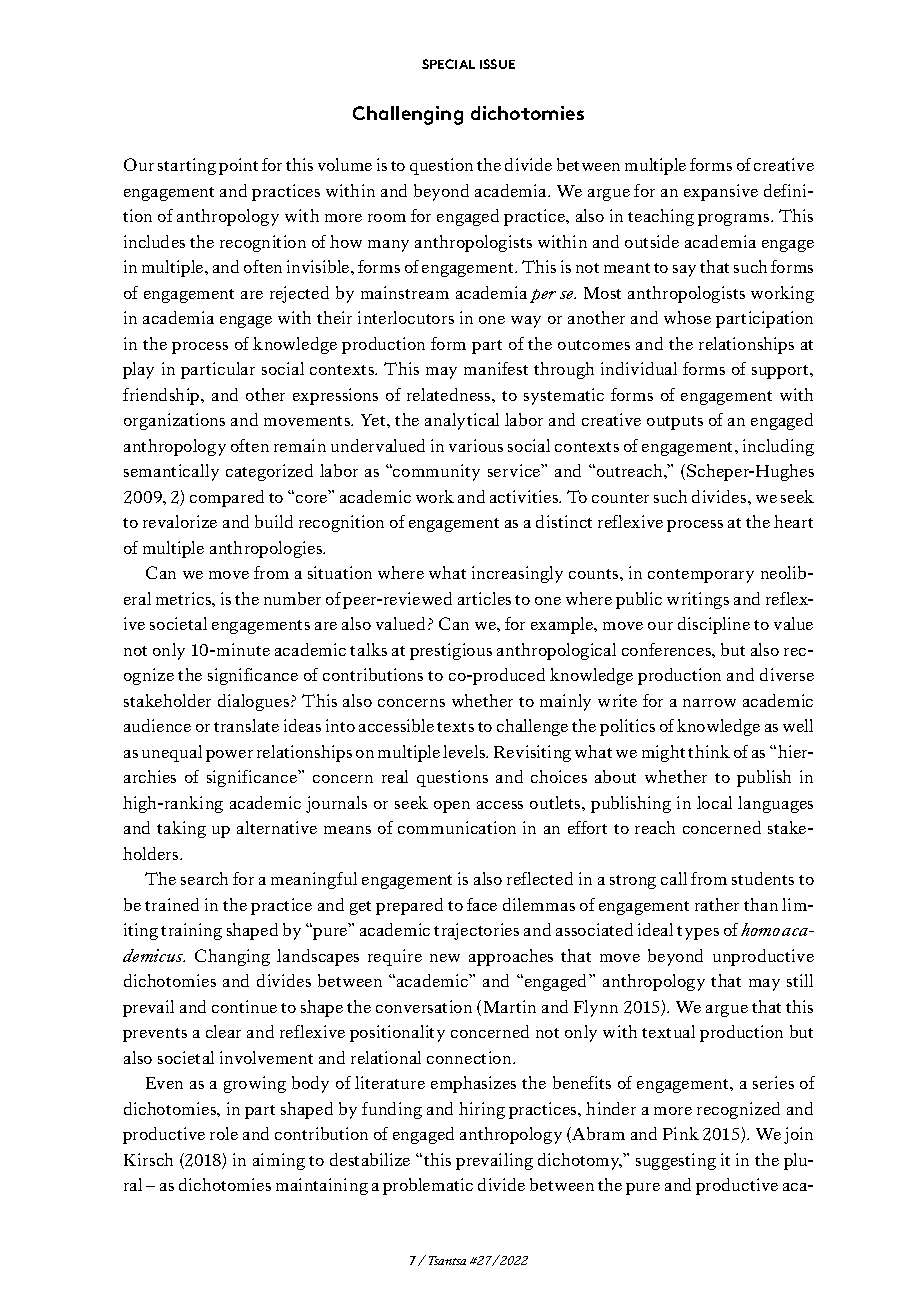  Describe the element at coordinates (482, 1110) in the page. I see `hiring` at that location.
